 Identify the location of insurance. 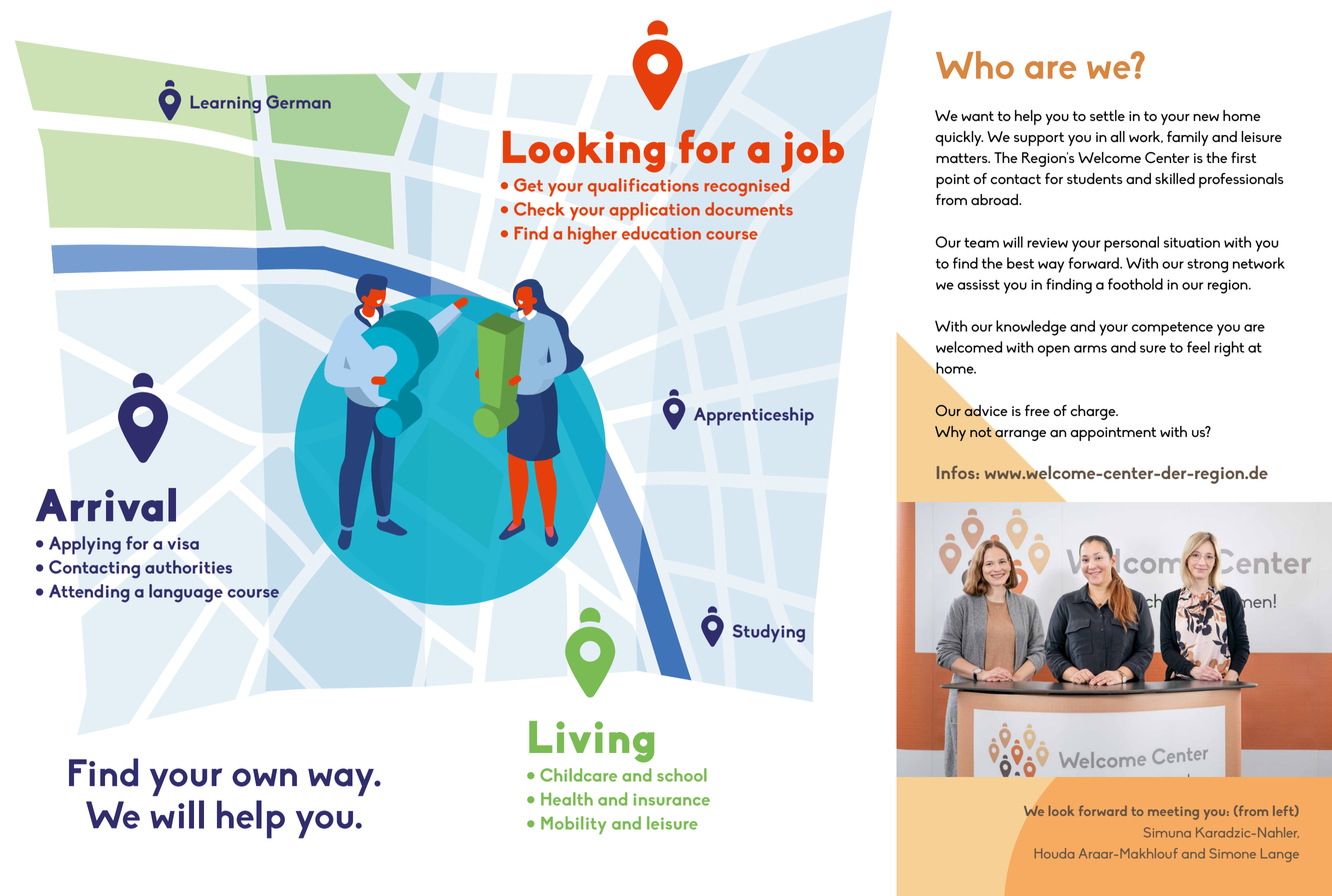
(671, 799).
